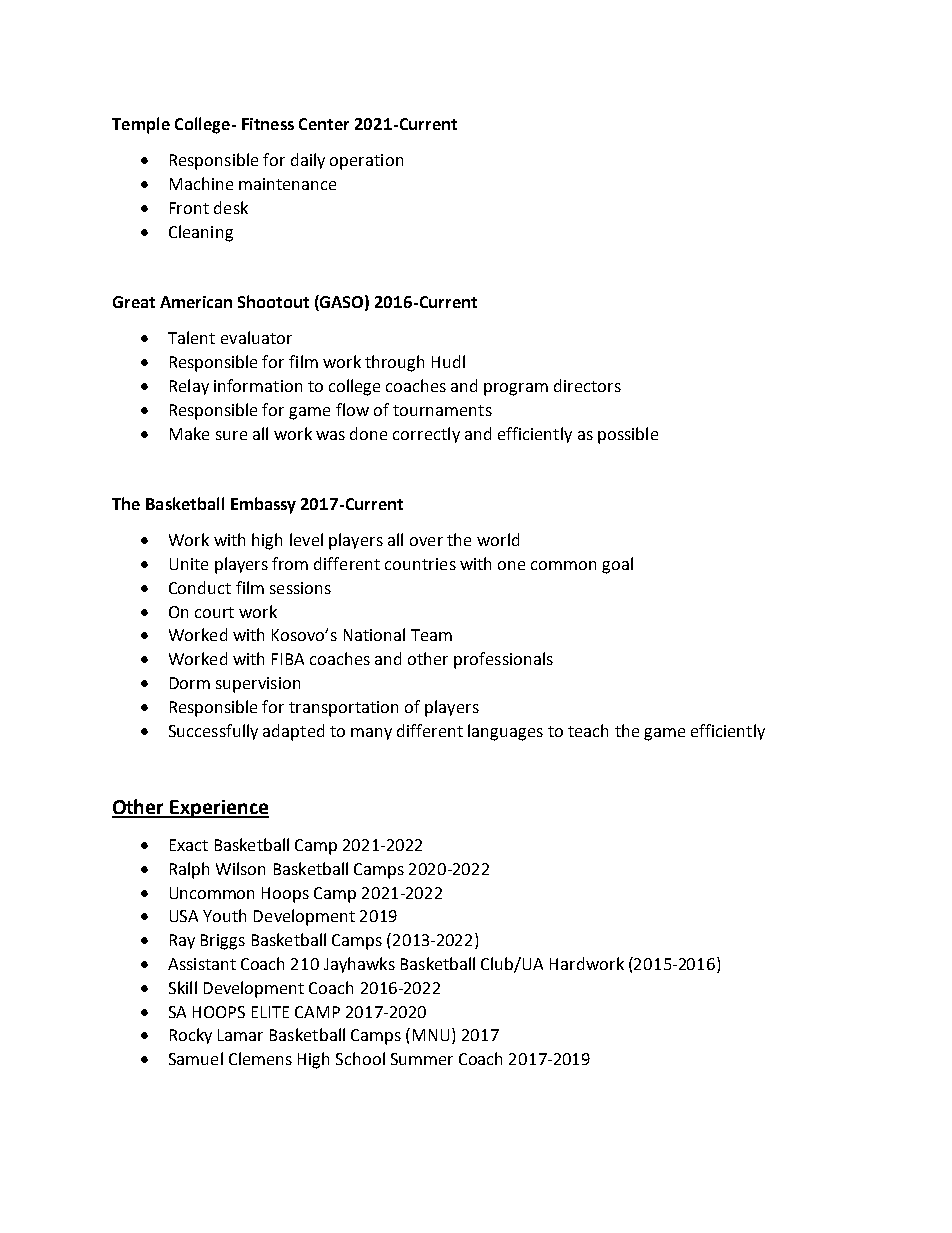 The width and height of the screenshot is (952, 1233). Describe the element at coordinates (200, 587) in the screenshot. I see `Conduct` at that location.
